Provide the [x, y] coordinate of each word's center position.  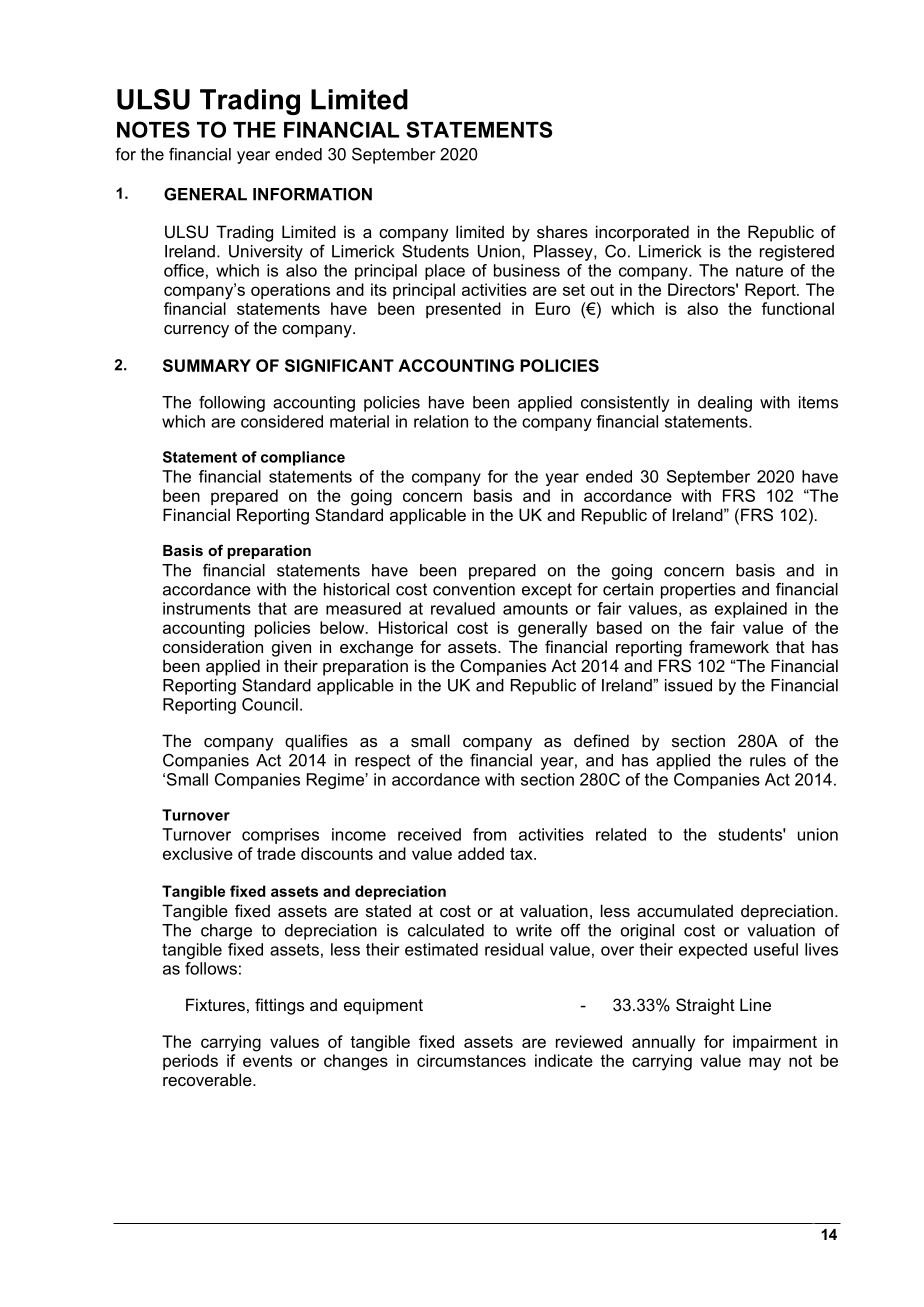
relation [441, 421]
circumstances [471, 1060]
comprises [280, 836]
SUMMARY [207, 365]
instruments [207, 608]
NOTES [153, 129]
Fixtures [215, 1004]
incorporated [642, 233]
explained [751, 610]
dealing [725, 404]
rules [768, 760]
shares [562, 231]
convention [474, 589]
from [489, 834]
